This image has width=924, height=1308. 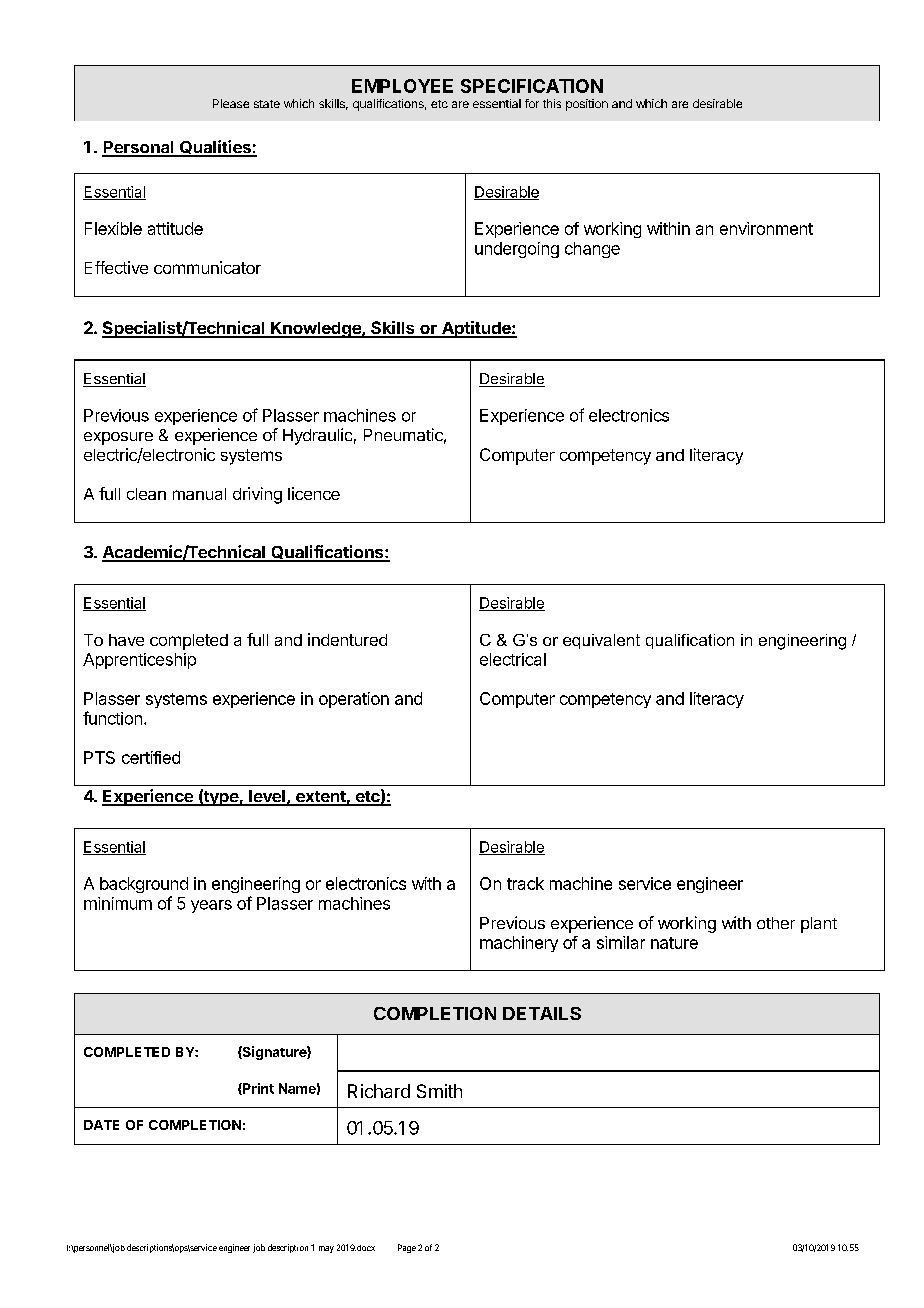 I want to click on EMPLOYEE, so click(x=402, y=86).
